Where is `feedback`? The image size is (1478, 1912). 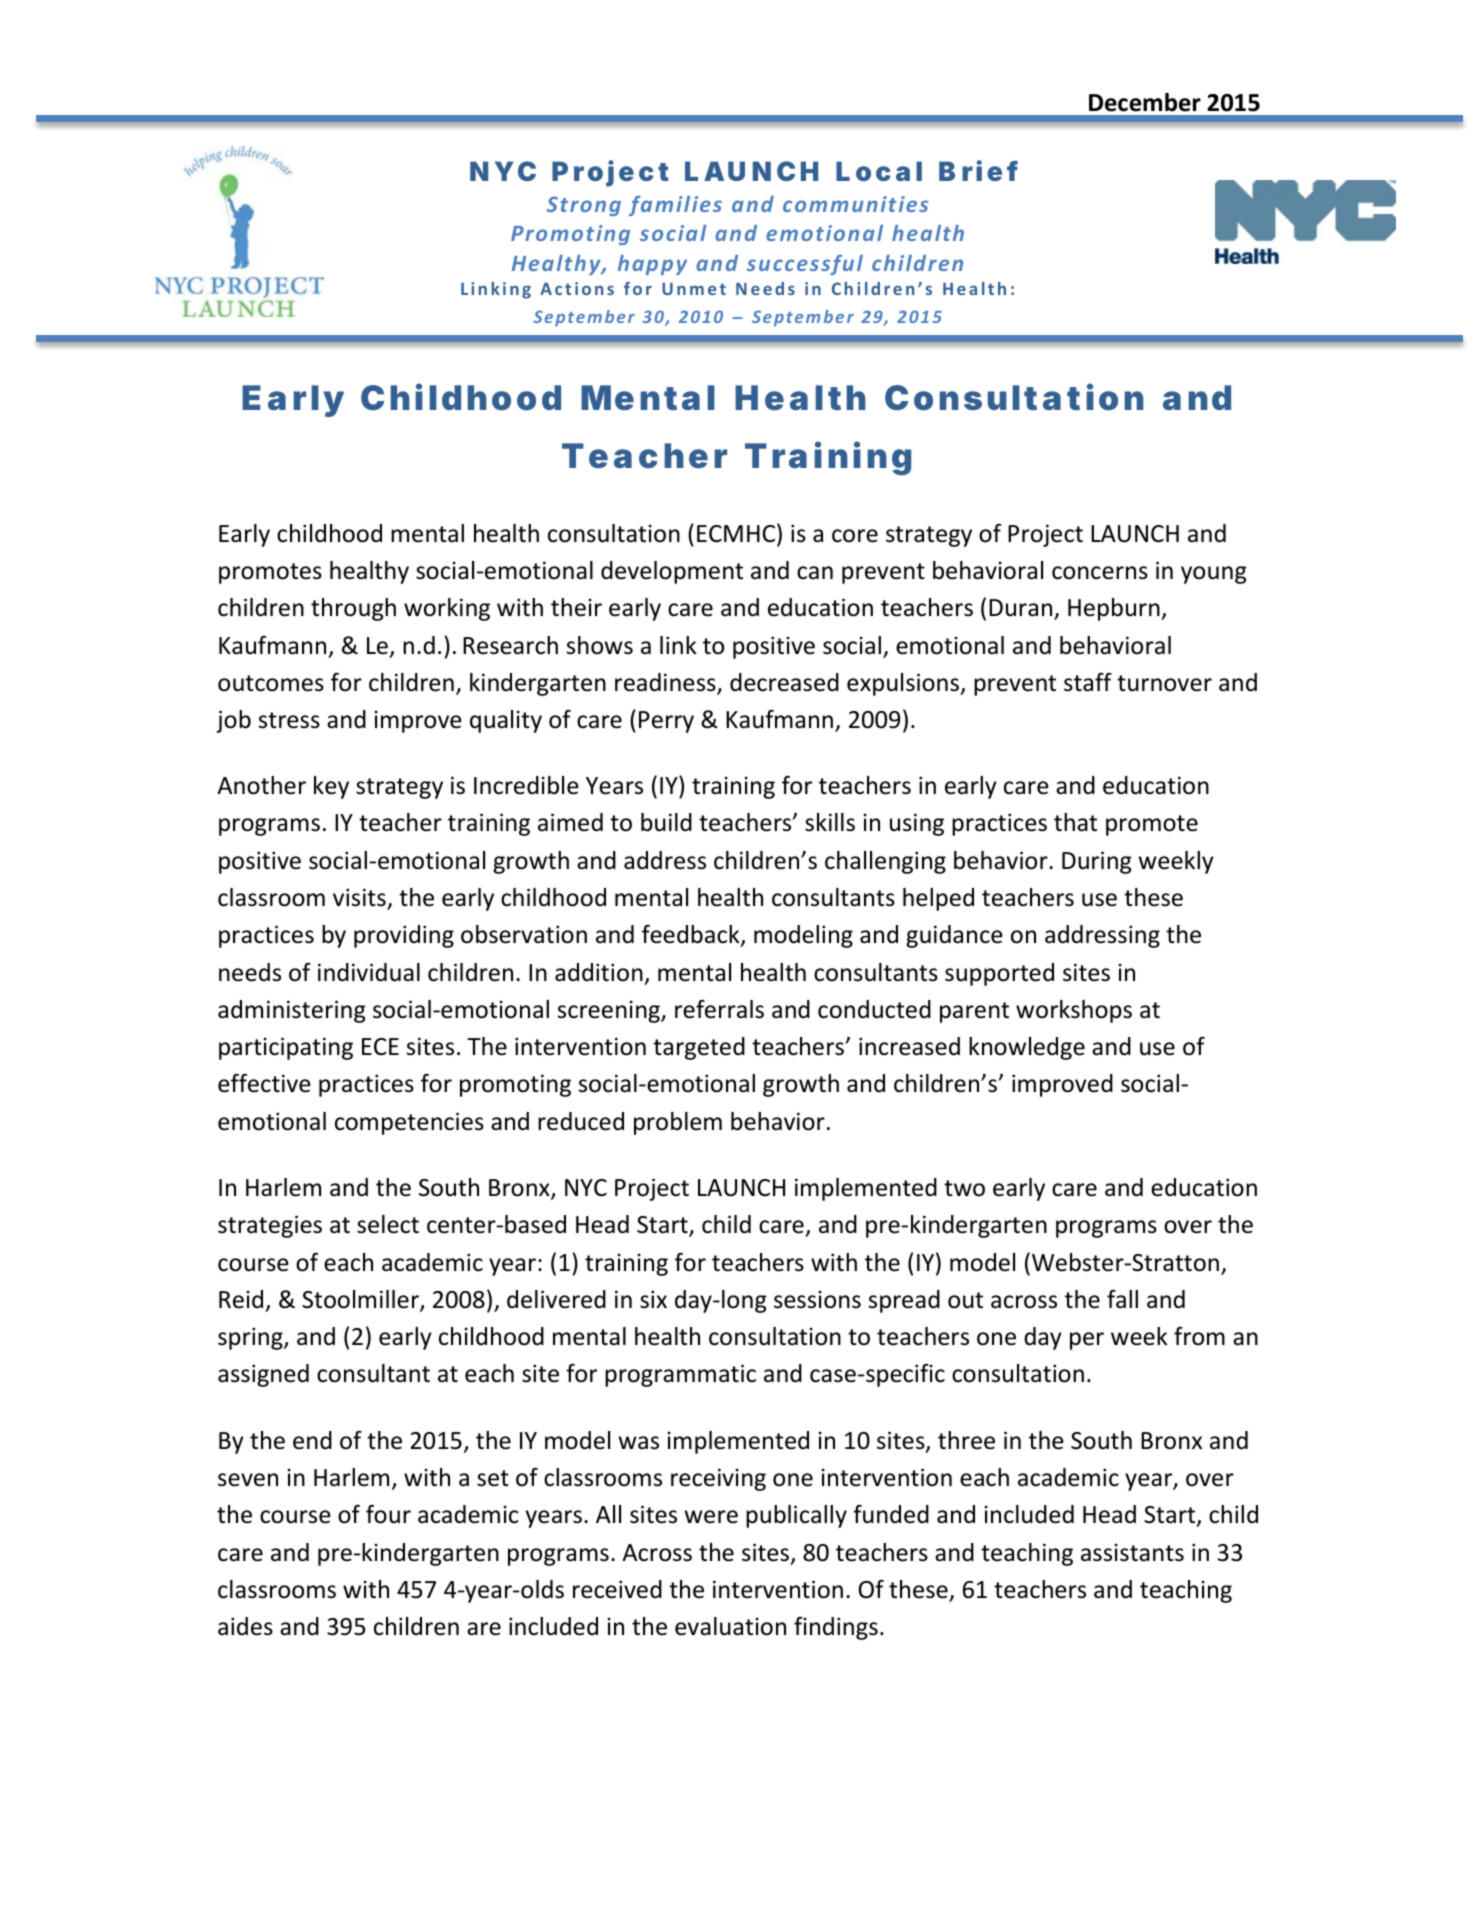 feedback is located at coordinates (692, 935).
